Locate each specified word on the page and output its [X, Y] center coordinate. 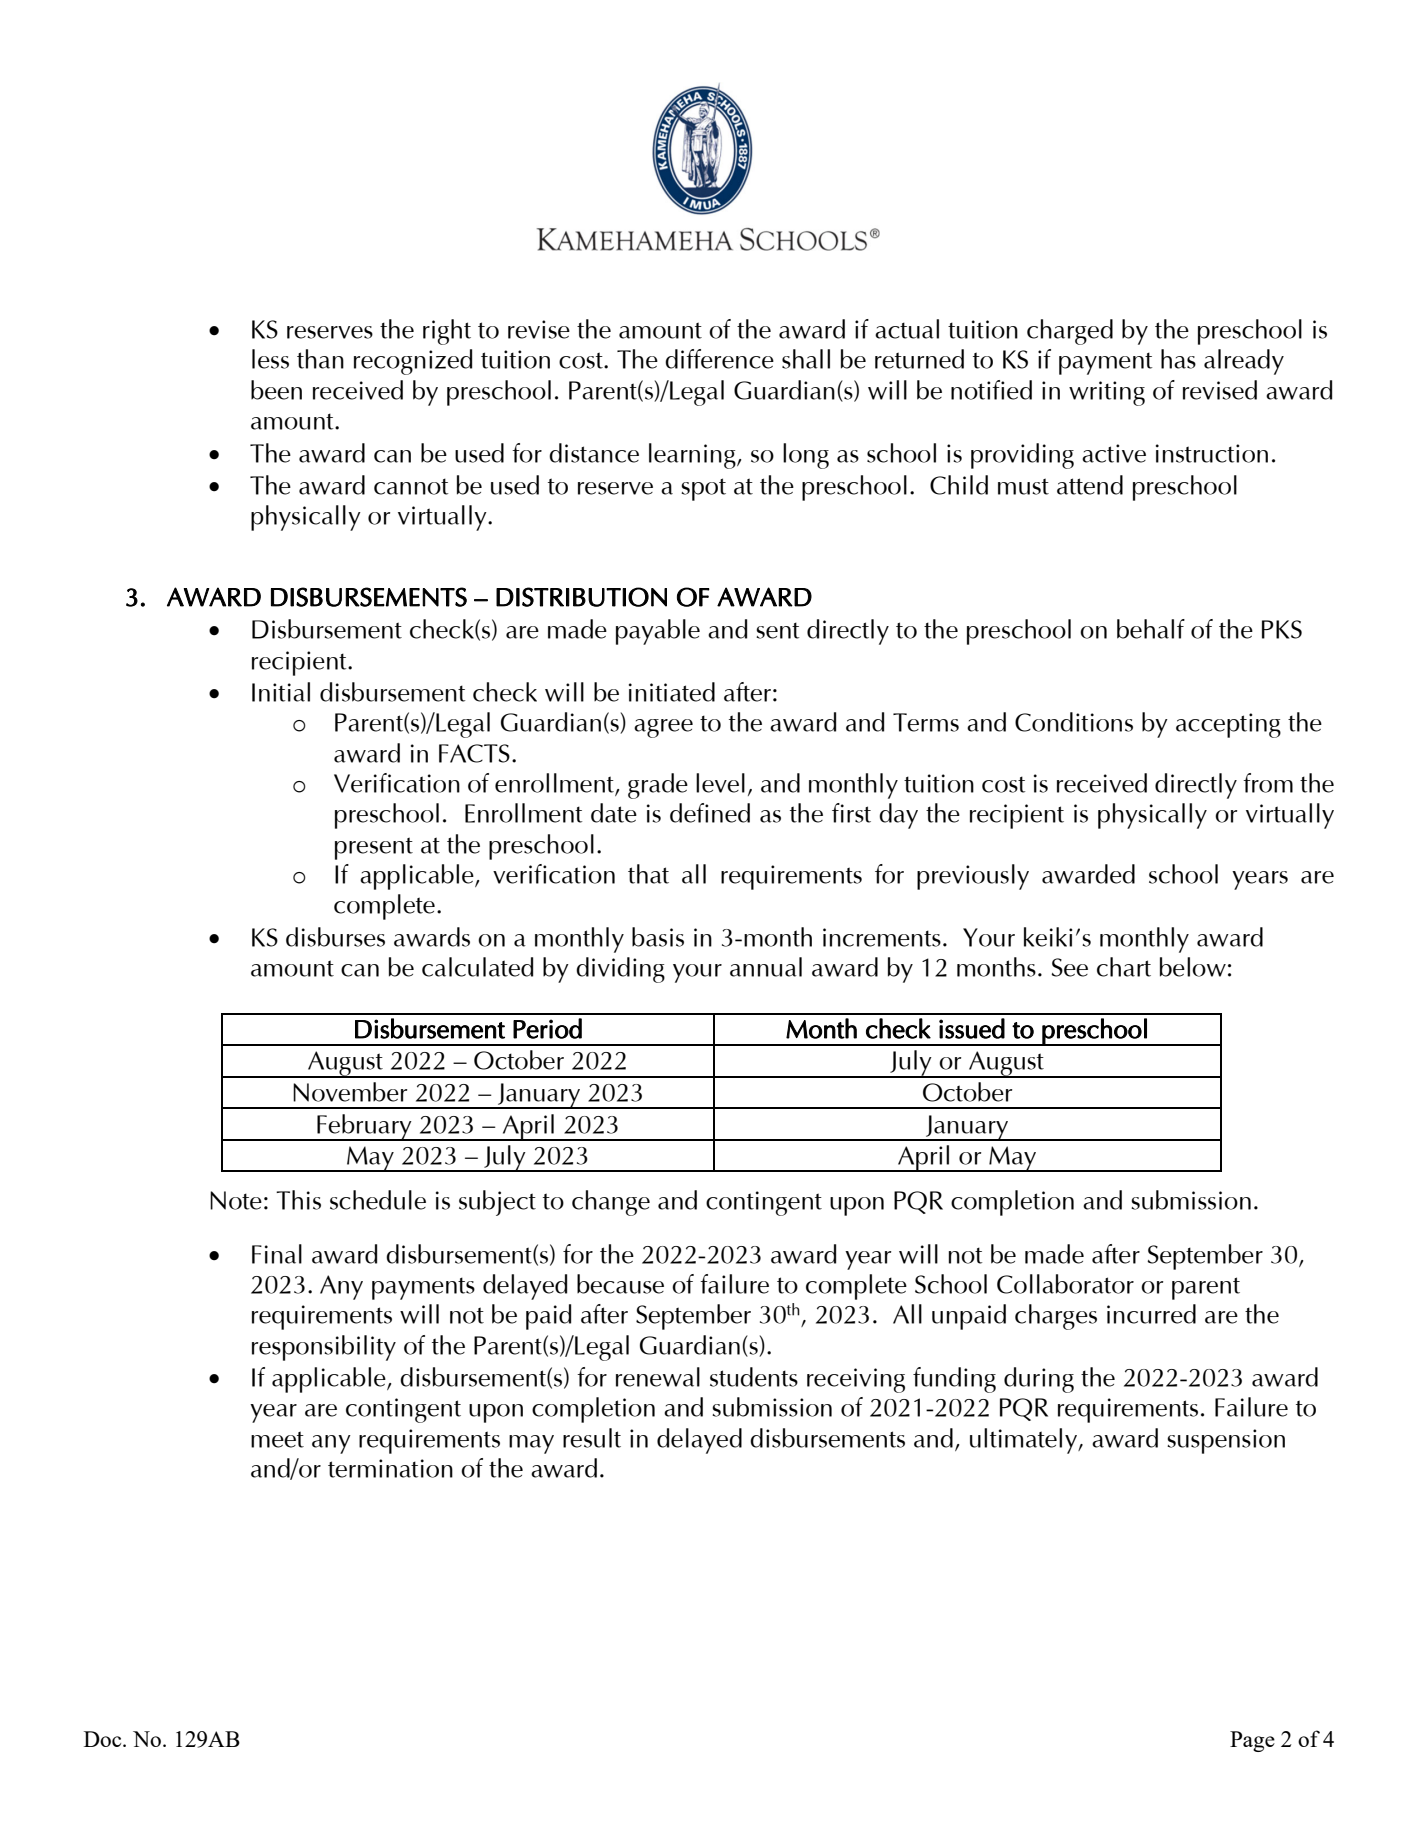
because [620, 1284]
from [1268, 783]
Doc [104, 1739]
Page [1252, 1741]
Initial [281, 692]
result [592, 1438]
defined [710, 813]
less [270, 359]
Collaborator [1065, 1284]
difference [719, 359]
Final [277, 1254]
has [1178, 359]
